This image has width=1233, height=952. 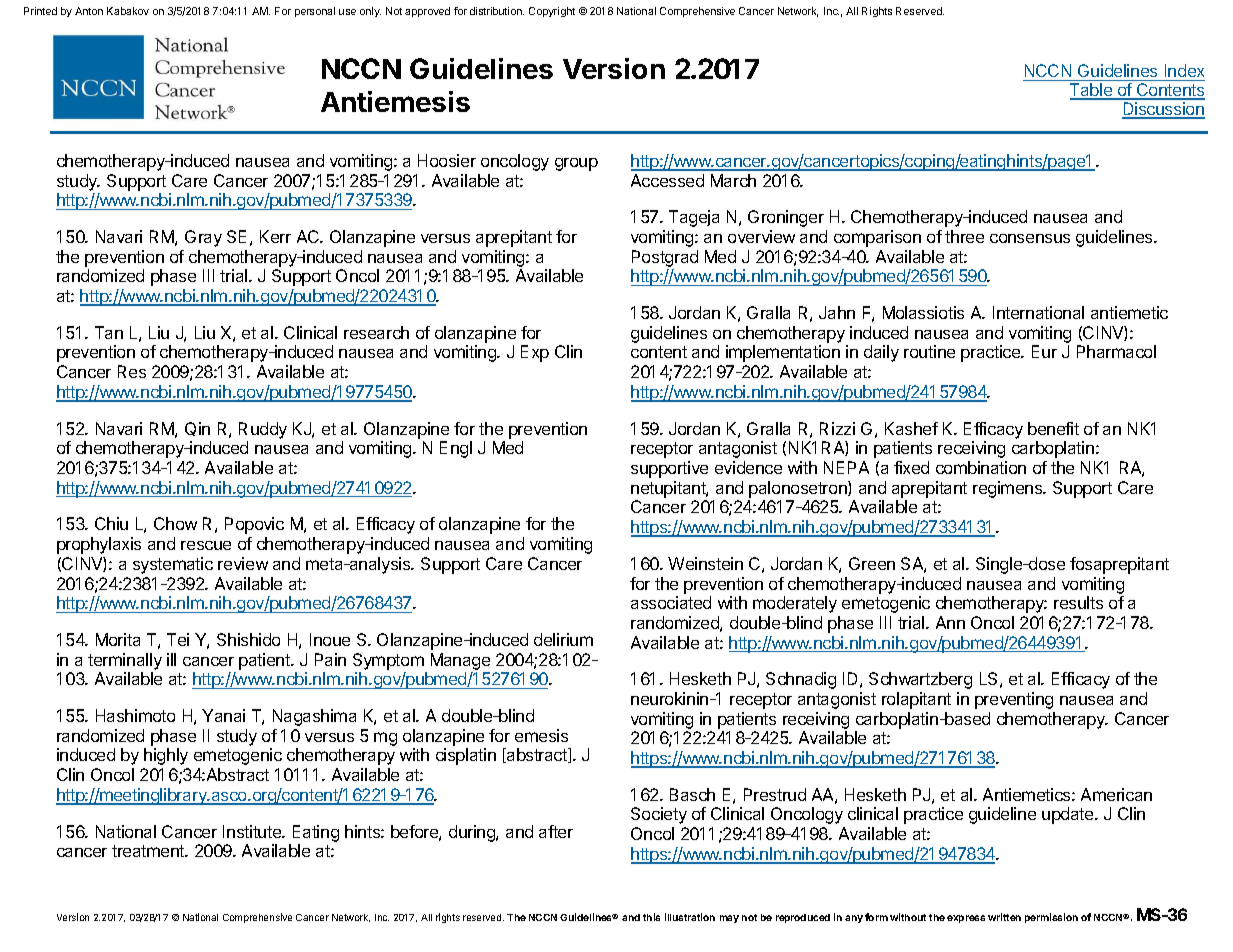 I want to click on evidence, so click(x=748, y=467).
